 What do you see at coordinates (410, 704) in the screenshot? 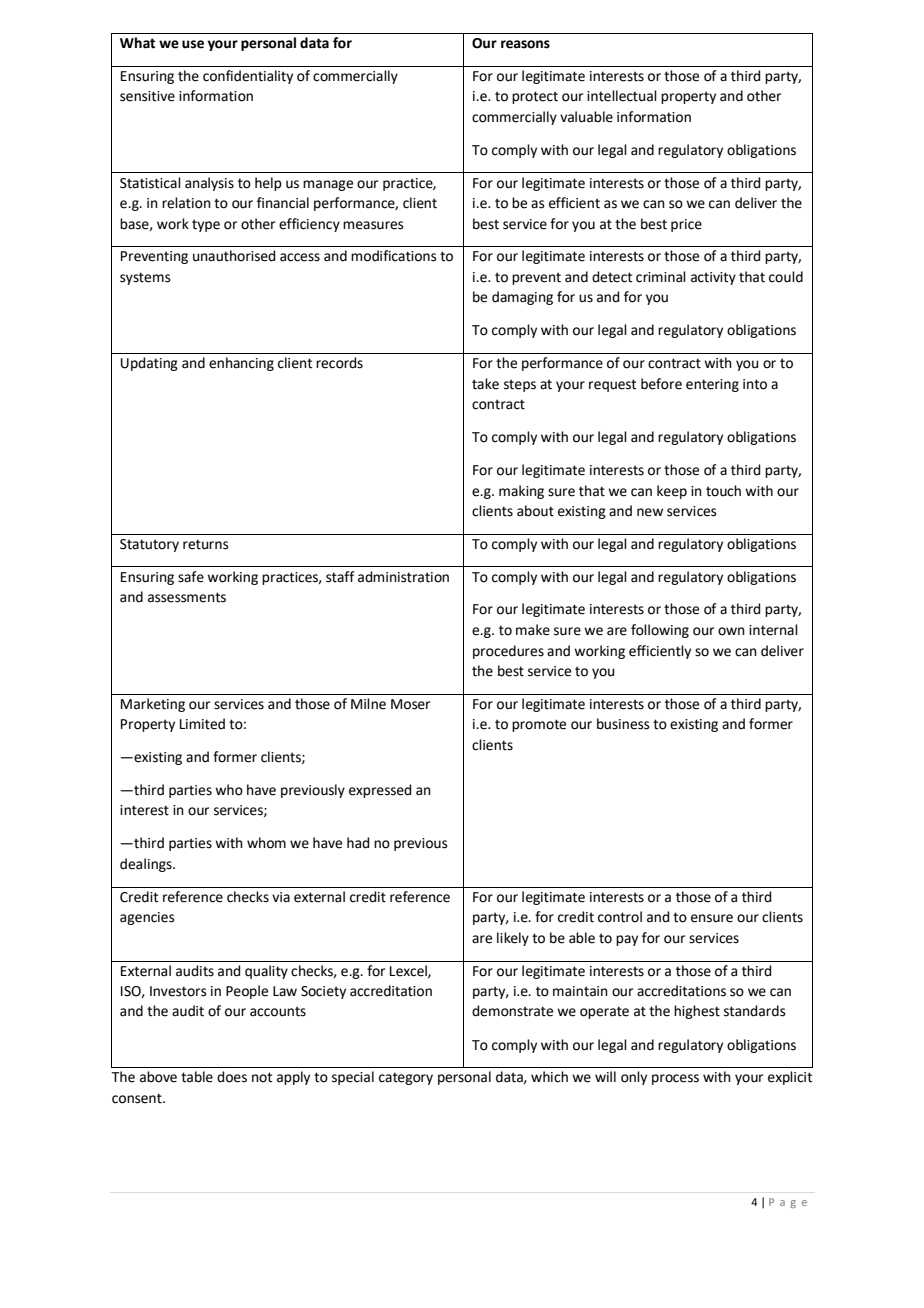
I see `Moser` at bounding box center [410, 704].
